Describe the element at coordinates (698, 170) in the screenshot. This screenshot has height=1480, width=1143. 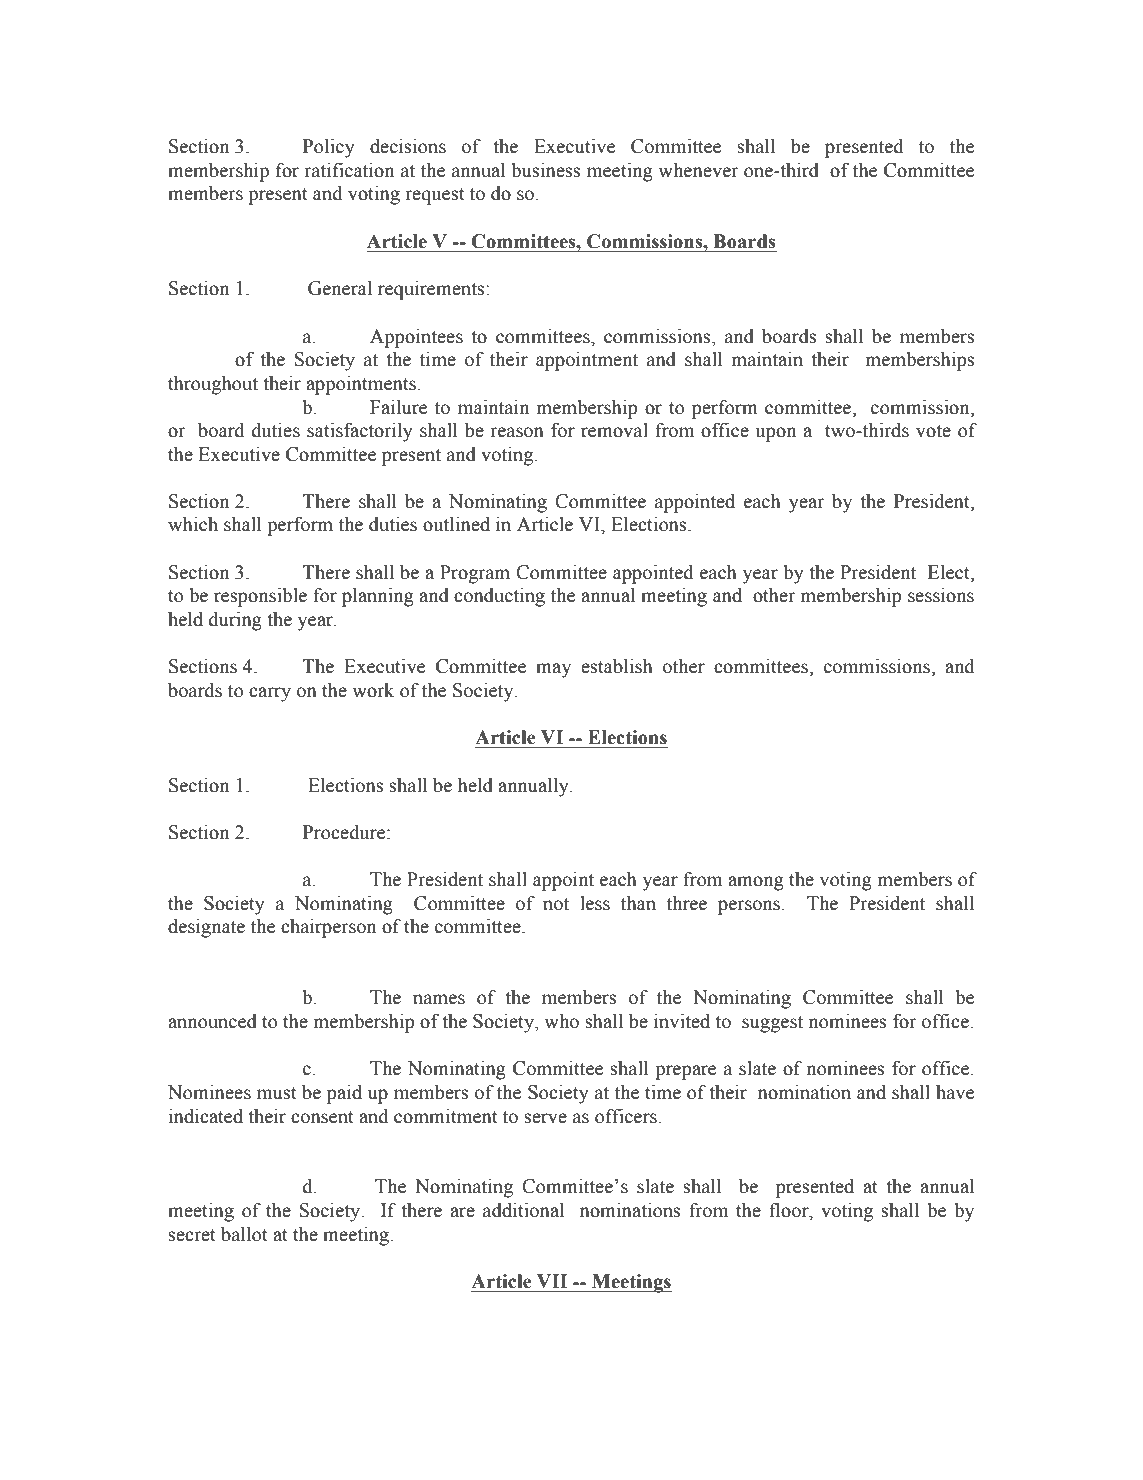
I see `whenever` at that location.
